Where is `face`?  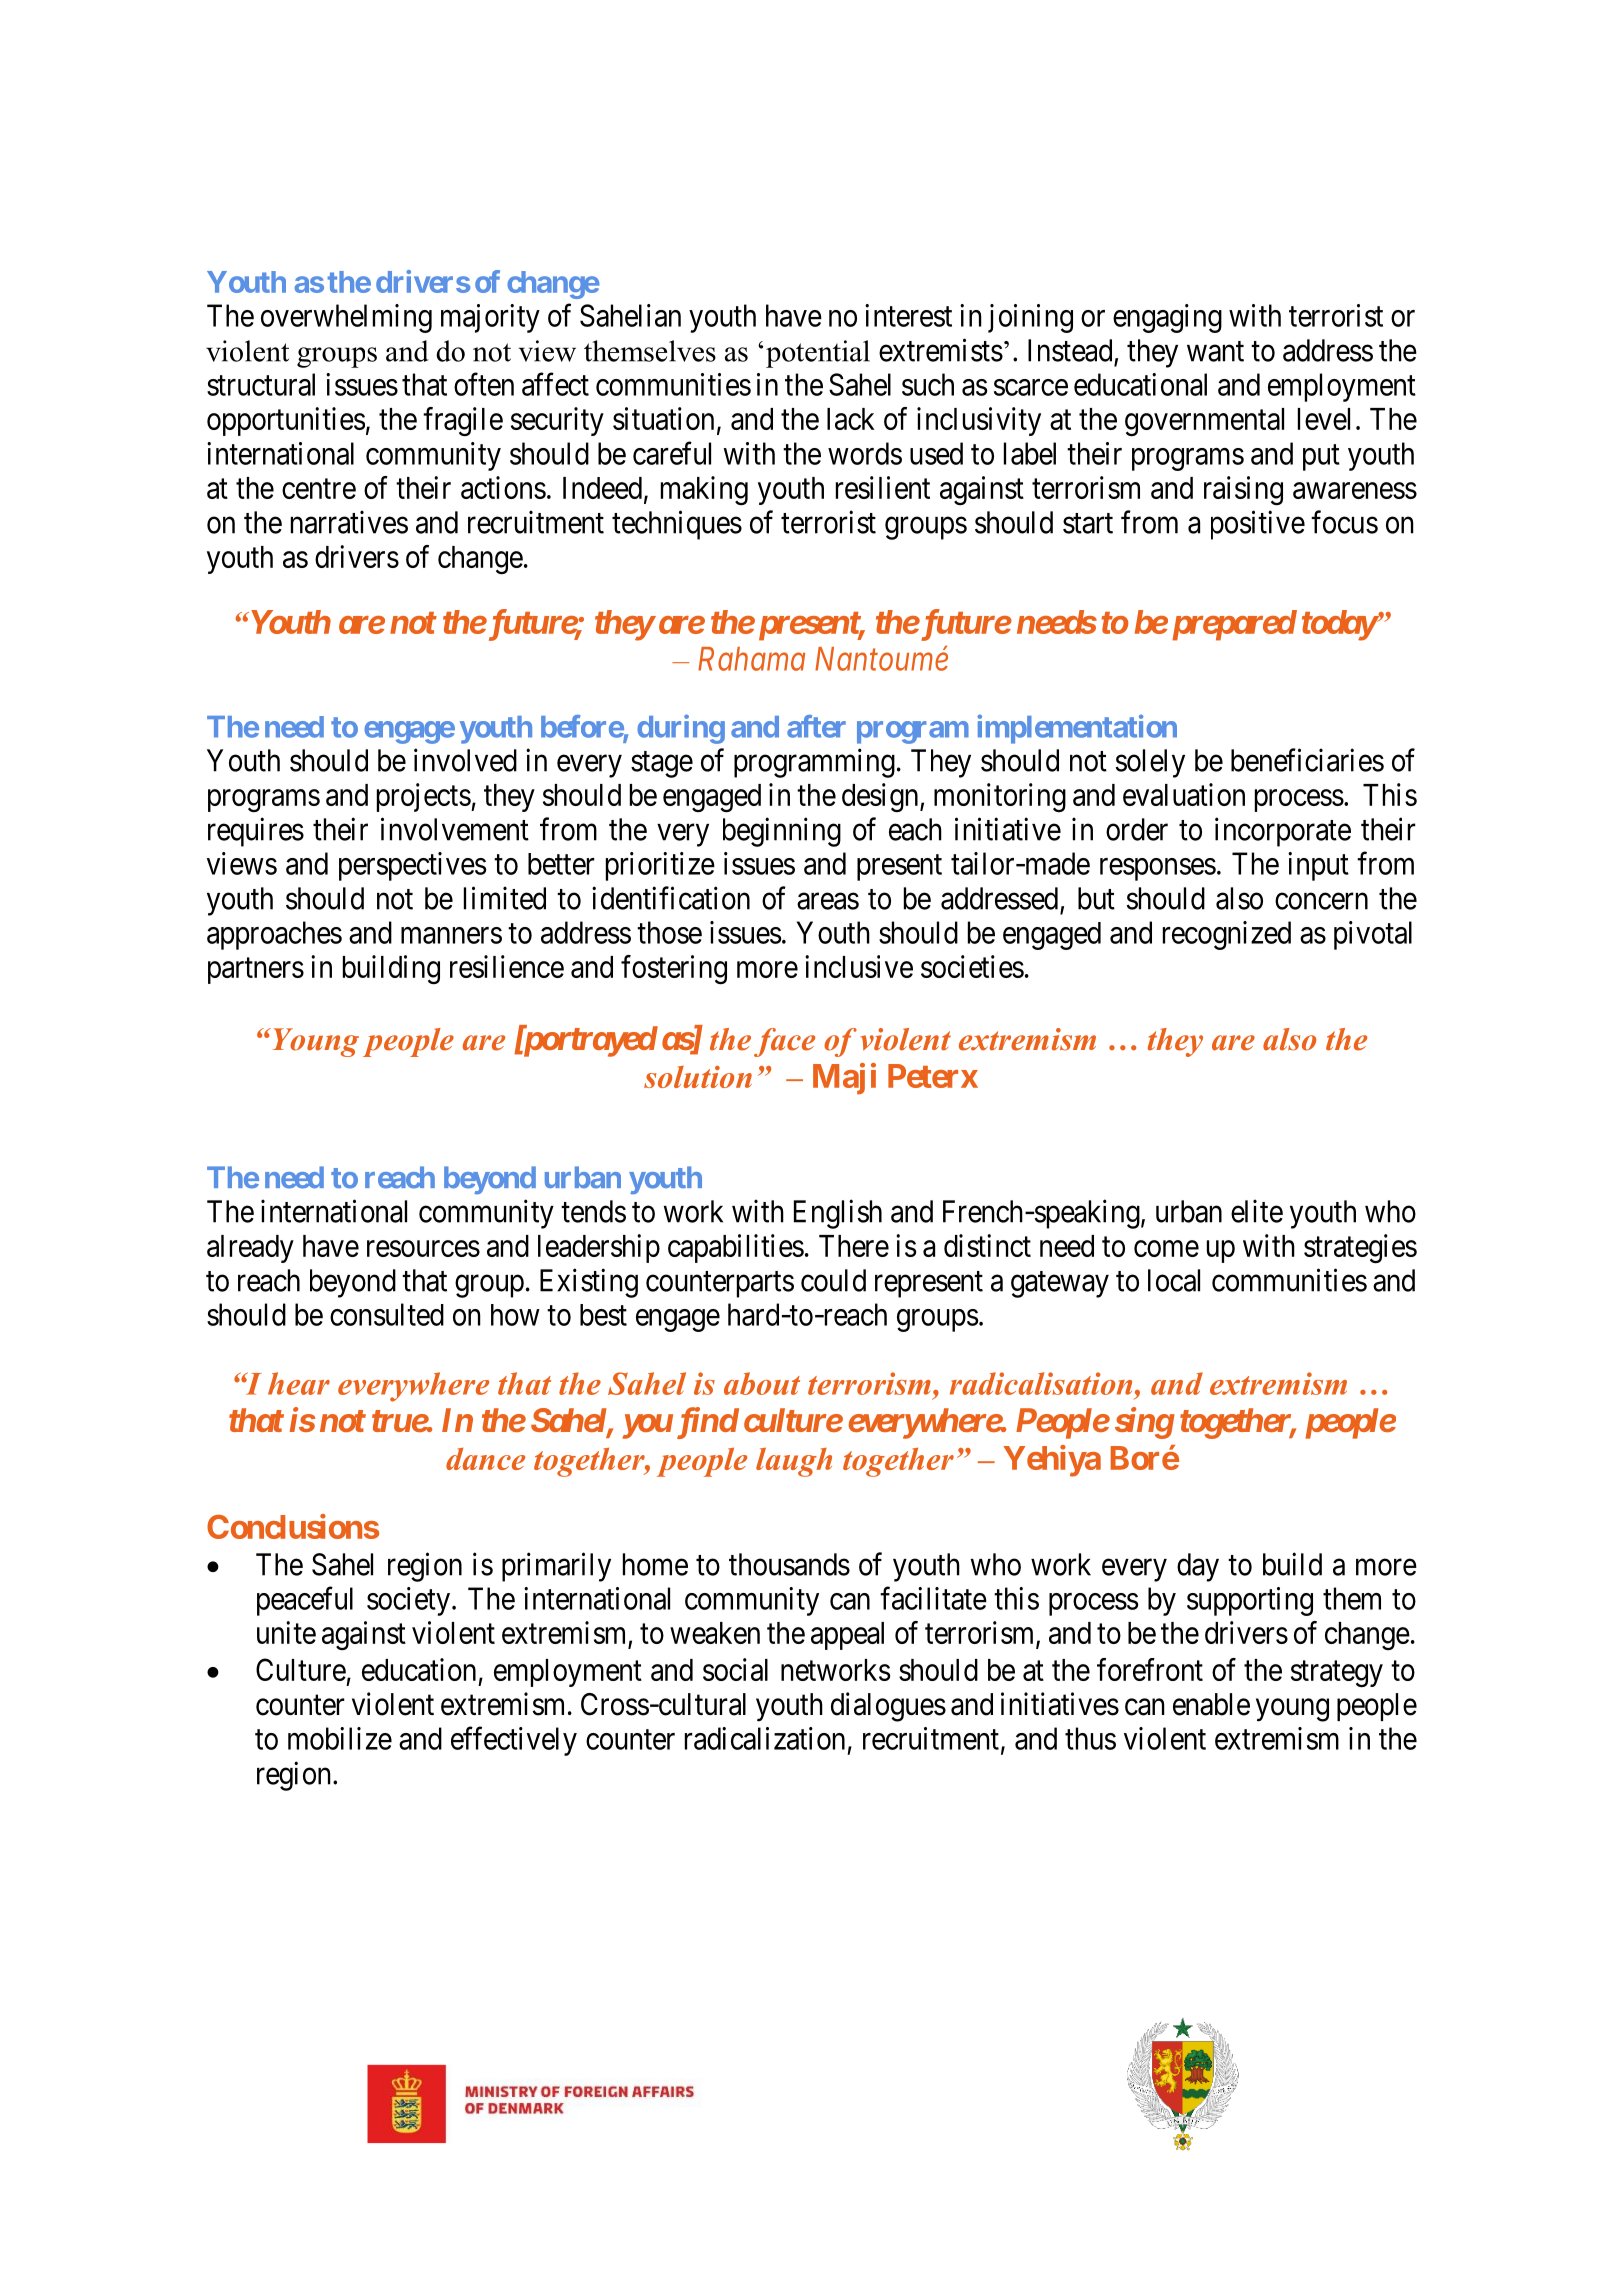
face is located at coordinates (784, 1042).
